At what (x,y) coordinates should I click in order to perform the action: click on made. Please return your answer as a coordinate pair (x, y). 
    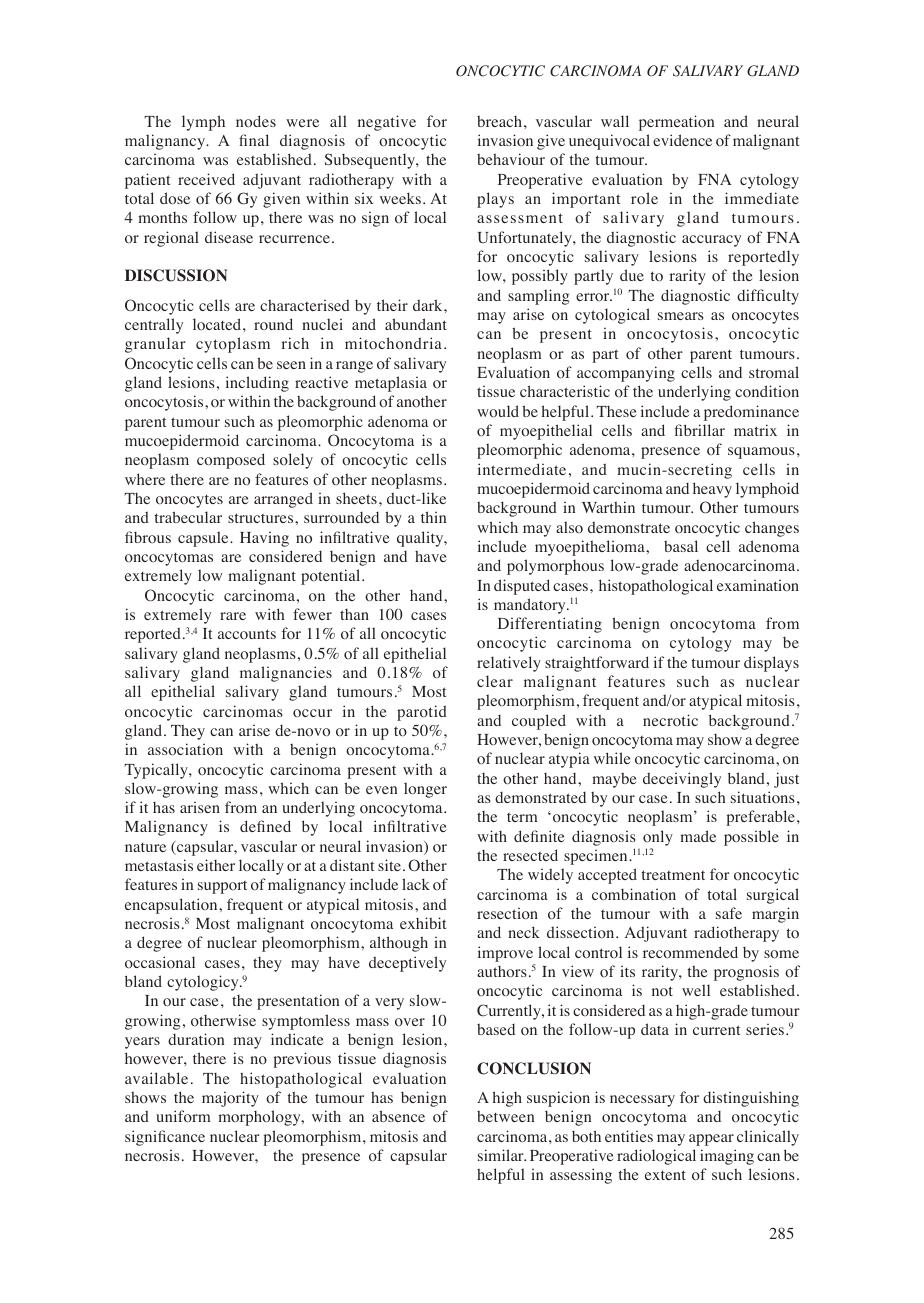
    Looking at the image, I should click on (698, 836).
